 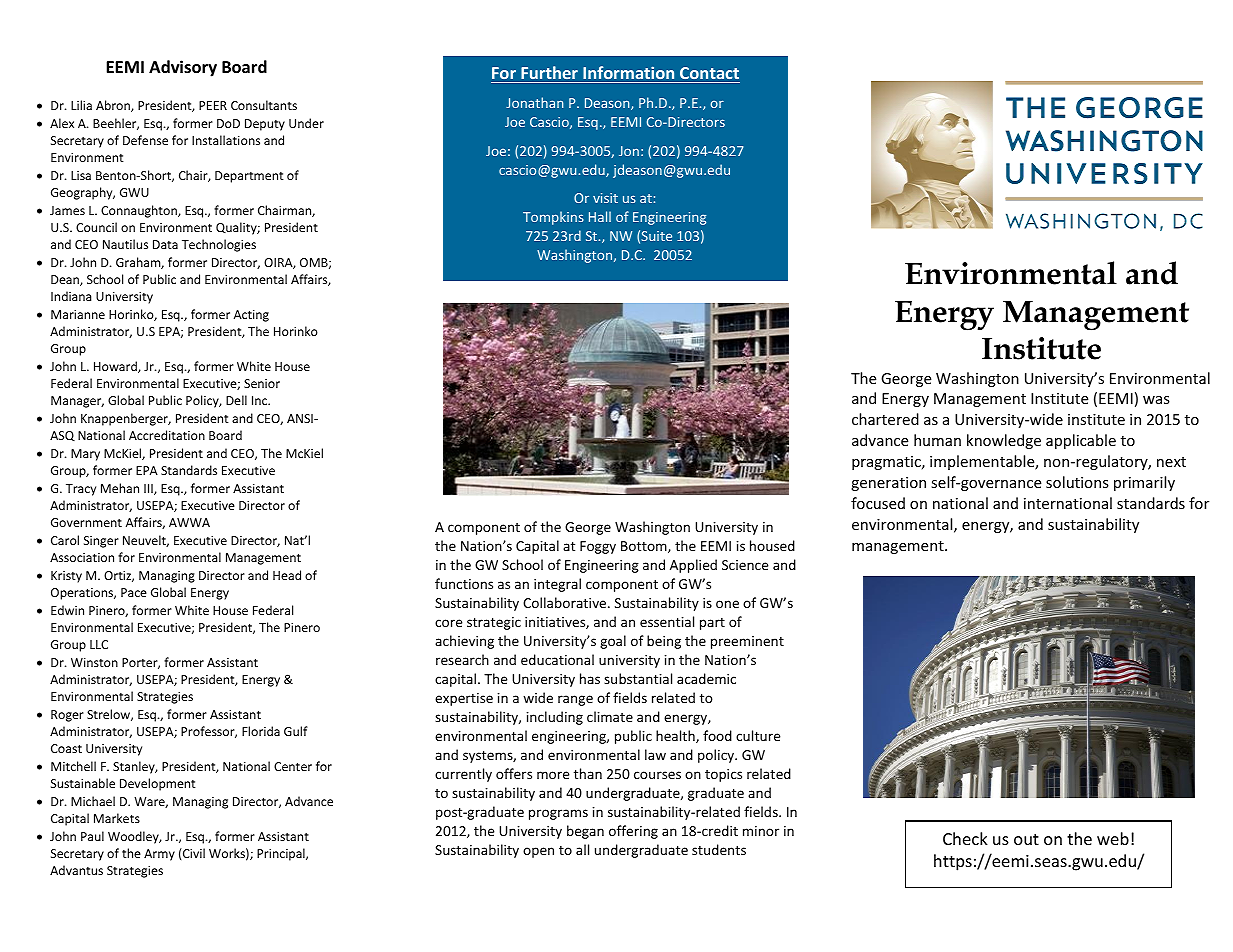 What do you see at coordinates (213, 105) in the screenshot?
I see `PEER` at bounding box center [213, 105].
